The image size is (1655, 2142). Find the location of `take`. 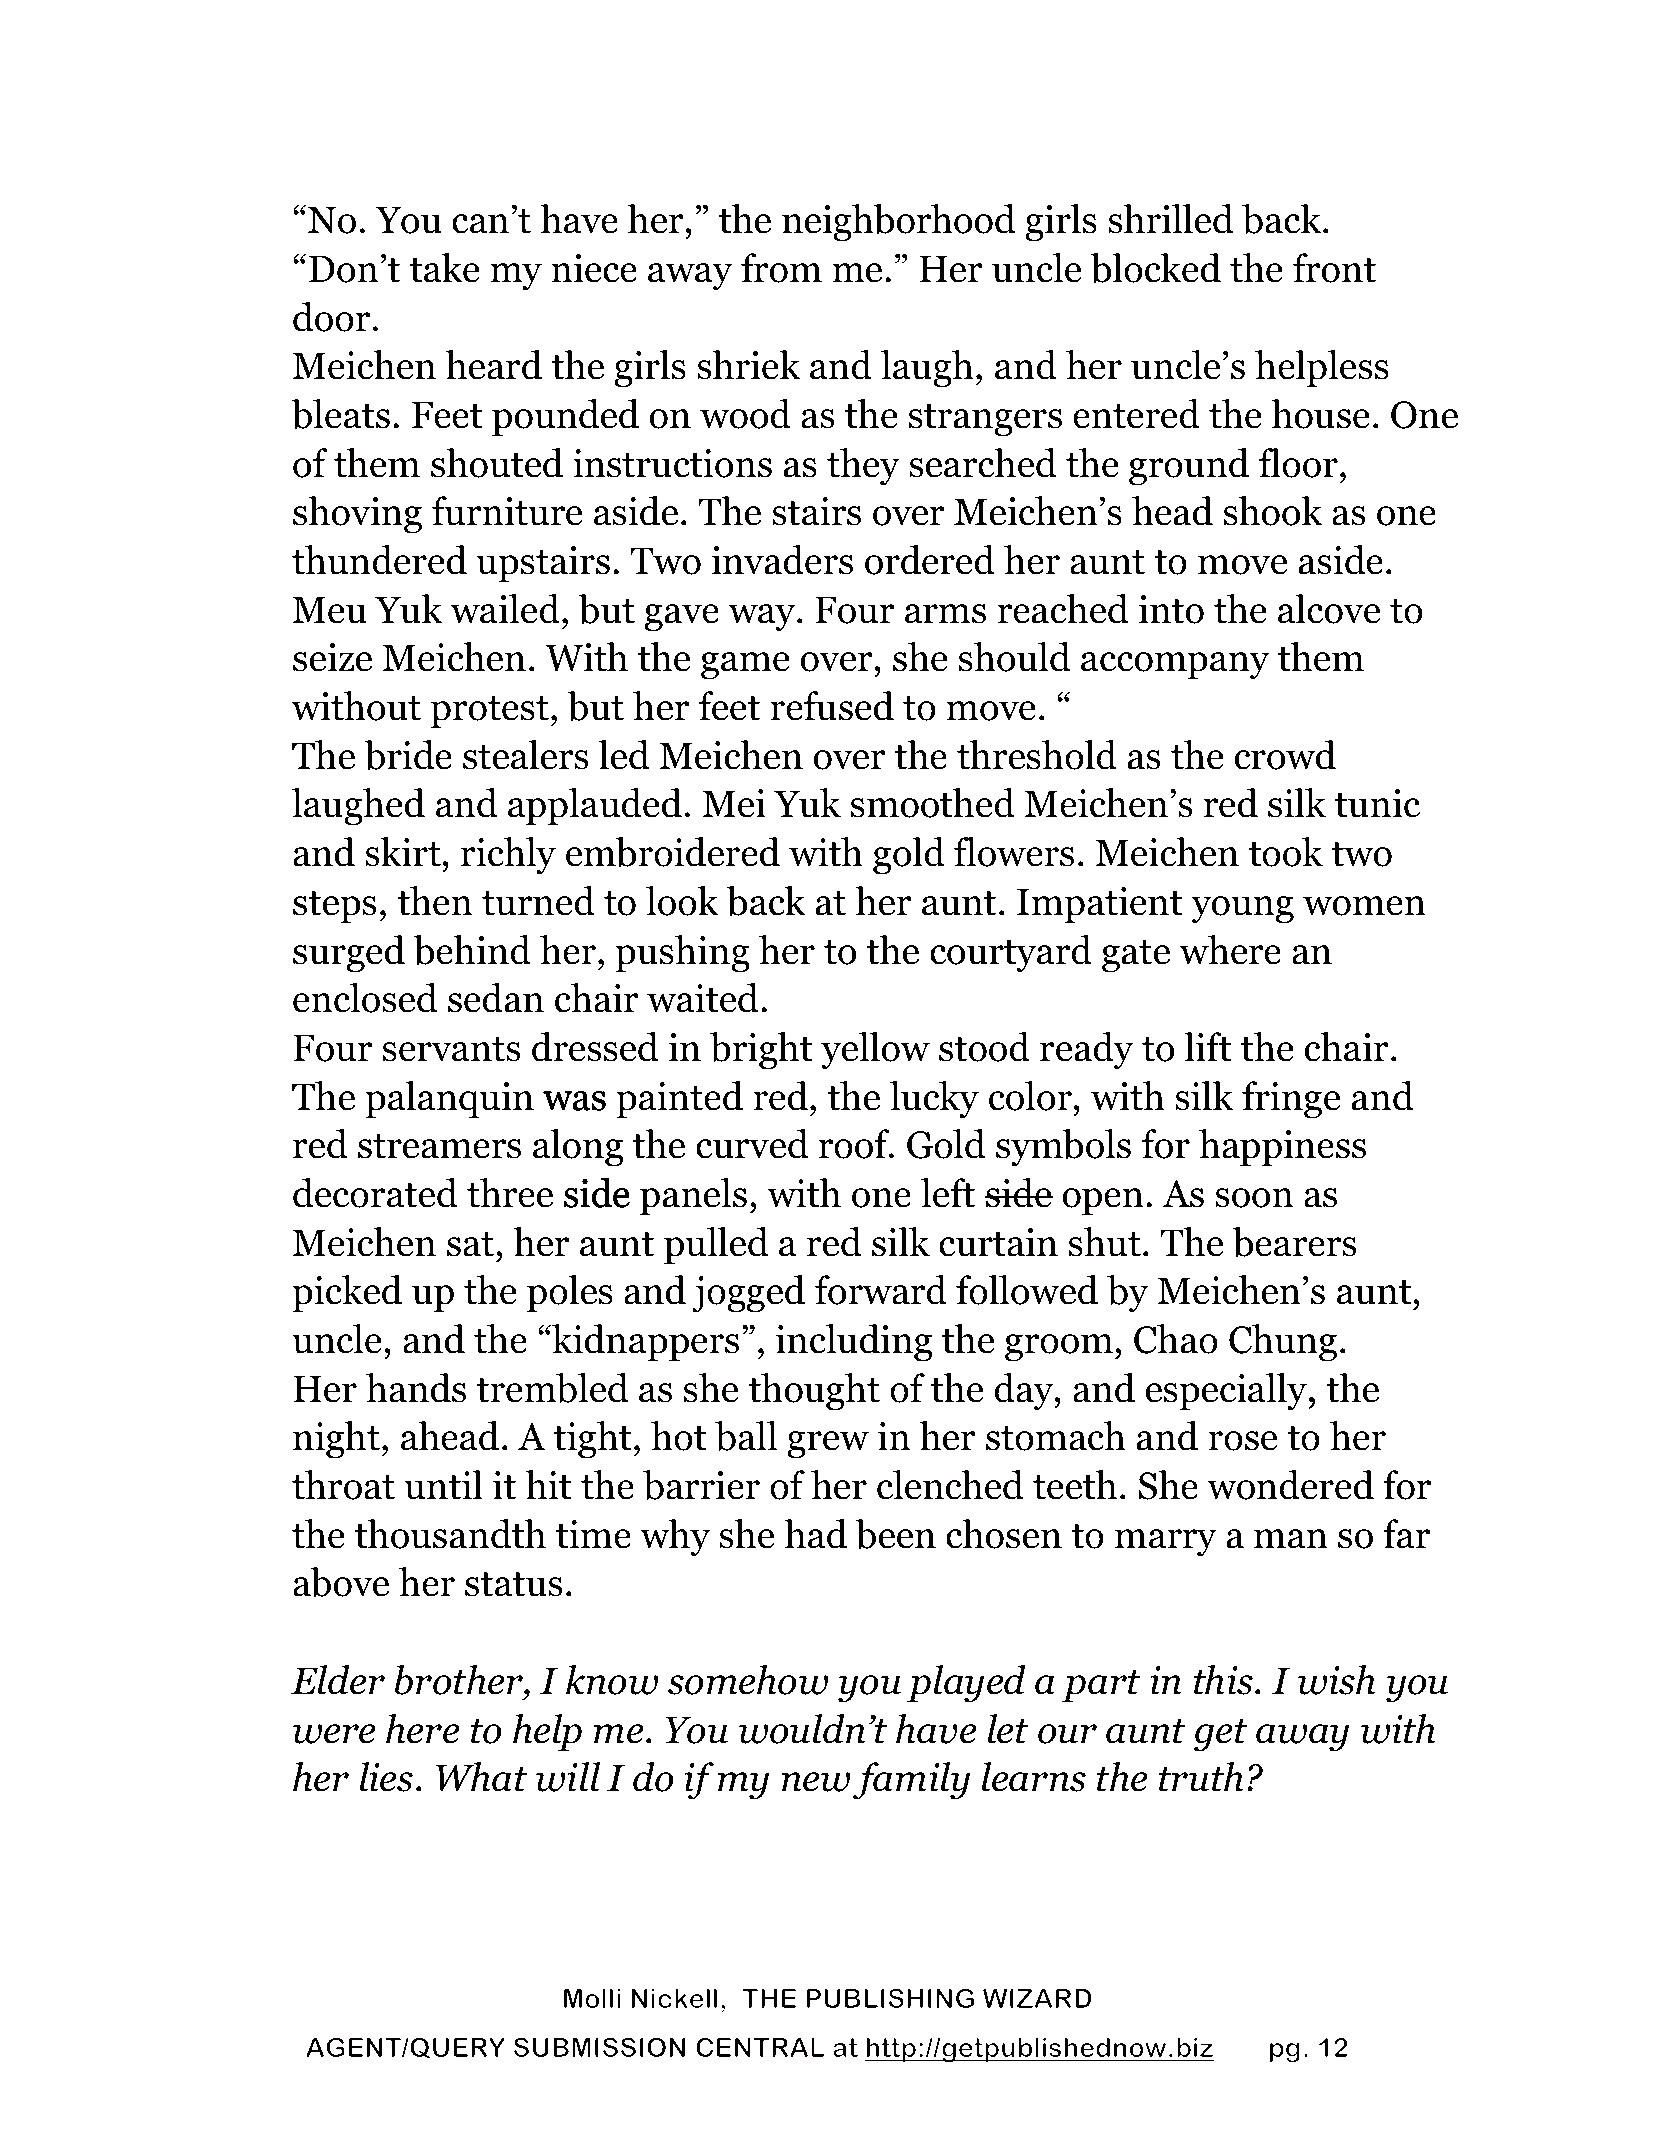

take is located at coordinates (445, 268).
